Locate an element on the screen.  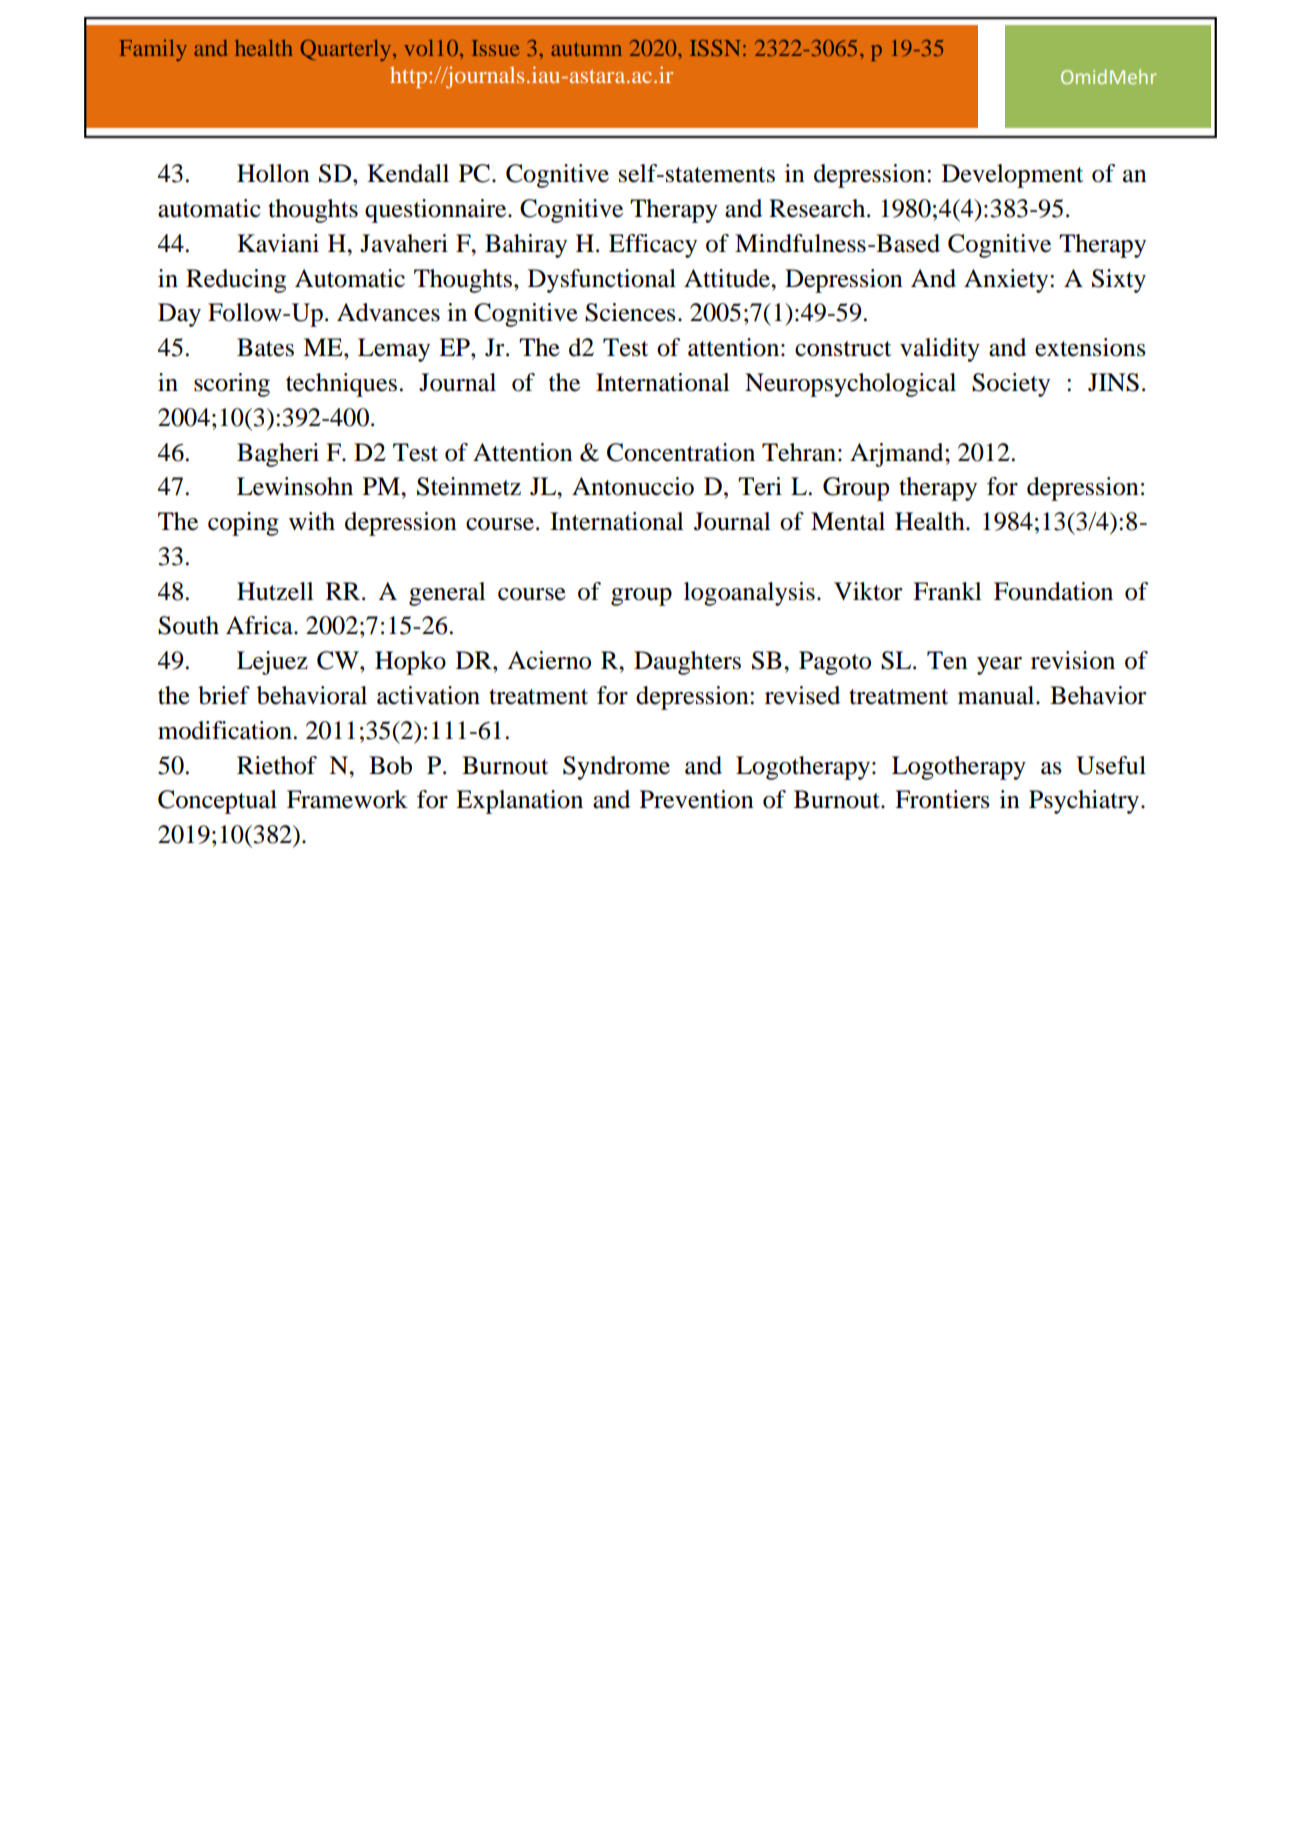
scoring is located at coordinates (232, 385).
